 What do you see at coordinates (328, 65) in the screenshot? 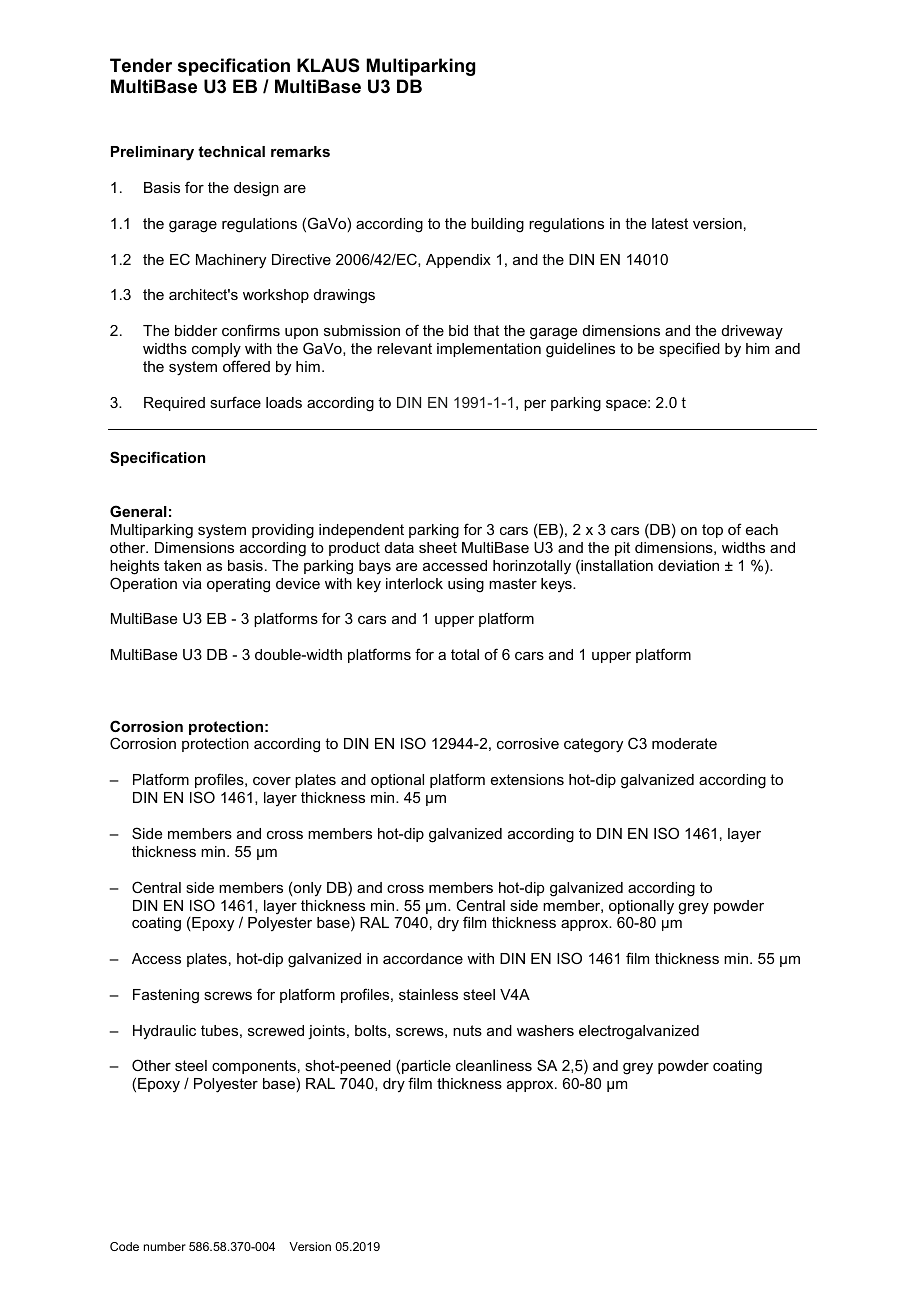
I see `KLAUS` at bounding box center [328, 65].
